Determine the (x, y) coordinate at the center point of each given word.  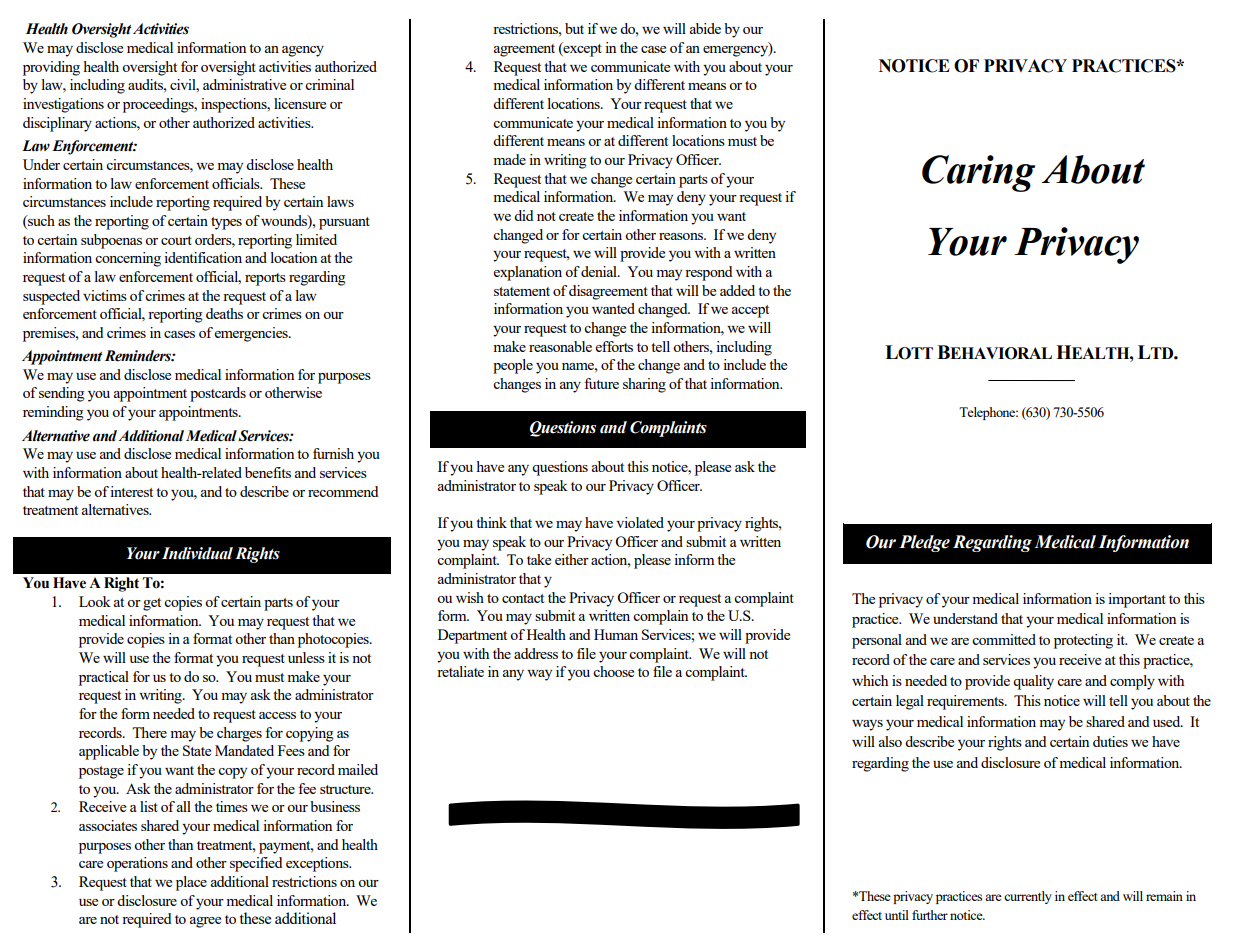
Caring (978, 173)
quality (1033, 682)
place (191, 883)
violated (640, 522)
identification (203, 257)
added (737, 290)
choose (613, 671)
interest (131, 491)
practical (104, 678)
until (897, 915)
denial (600, 271)
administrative (244, 84)
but (574, 28)
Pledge (924, 543)
